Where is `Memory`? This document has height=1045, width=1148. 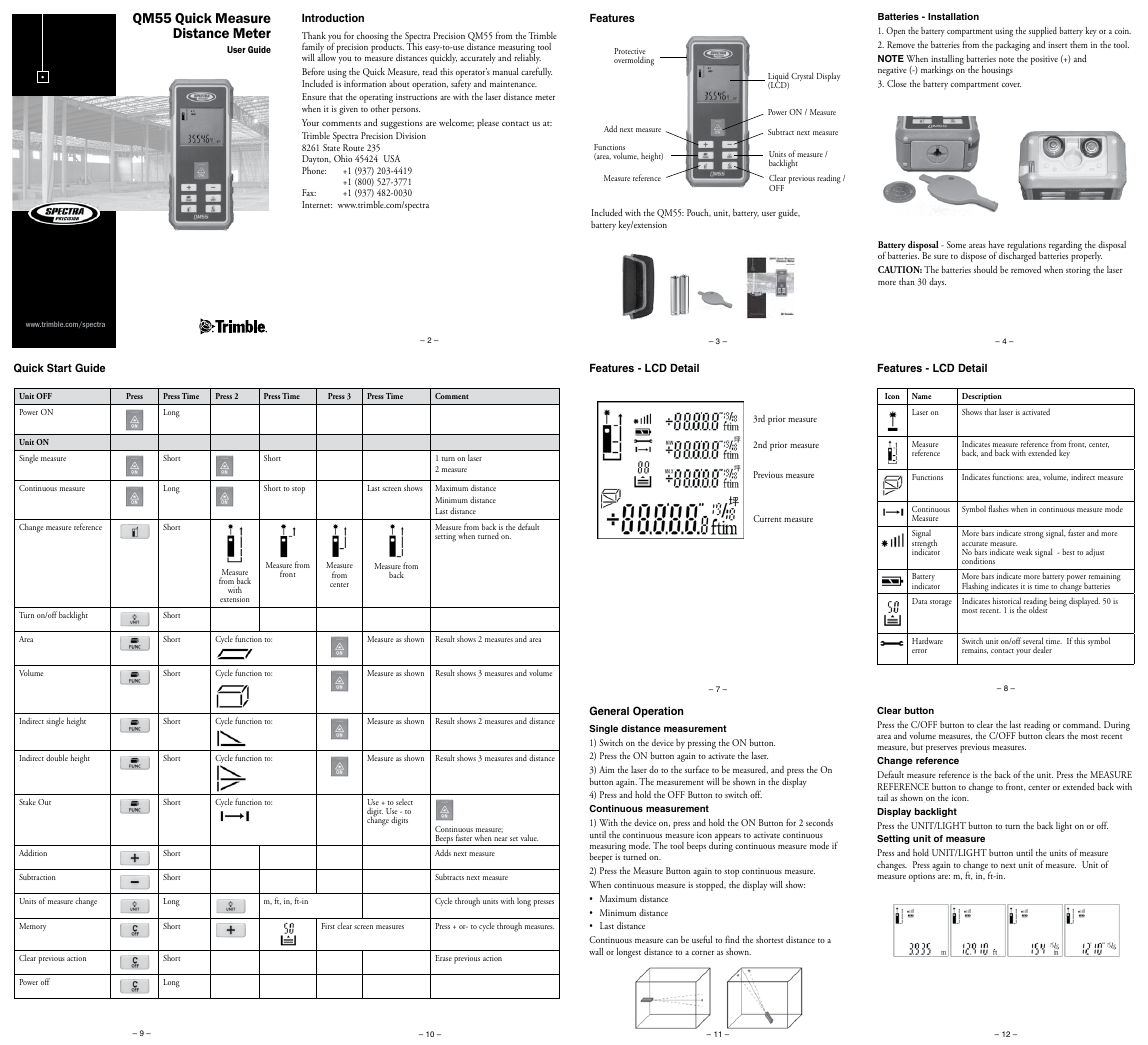 Memory is located at coordinates (32, 927).
